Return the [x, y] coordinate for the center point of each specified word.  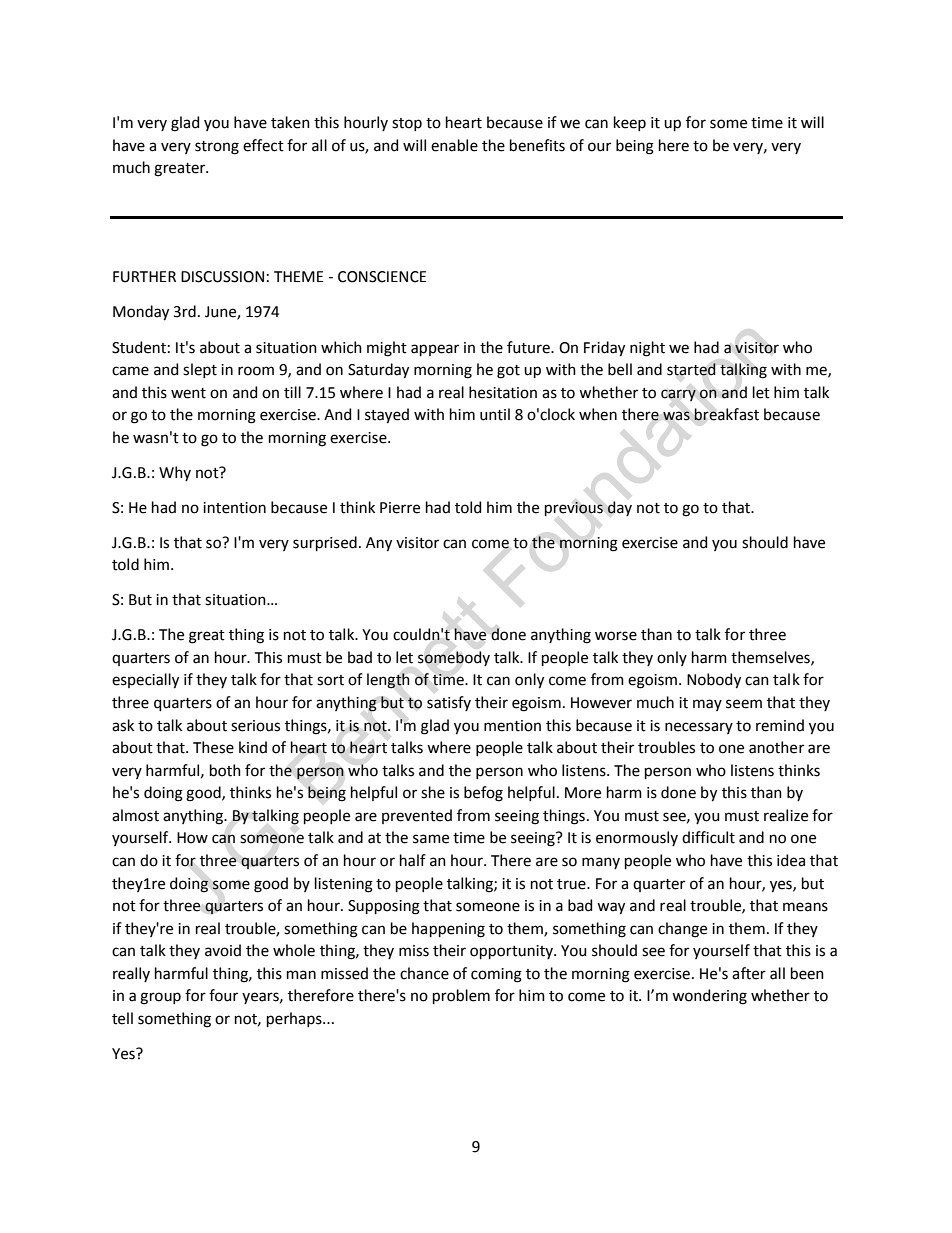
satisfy [449, 703]
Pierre [400, 508]
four [223, 995]
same [431, 839]
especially [145, 681]
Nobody [714, 681]
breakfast [726, 414]
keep [630, 123]
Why [175, 473]
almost [135, 815]
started [691, 369]
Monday [141, 313]
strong [217, 148]
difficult [708, 837]
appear [435, 350]
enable [454, 145]
